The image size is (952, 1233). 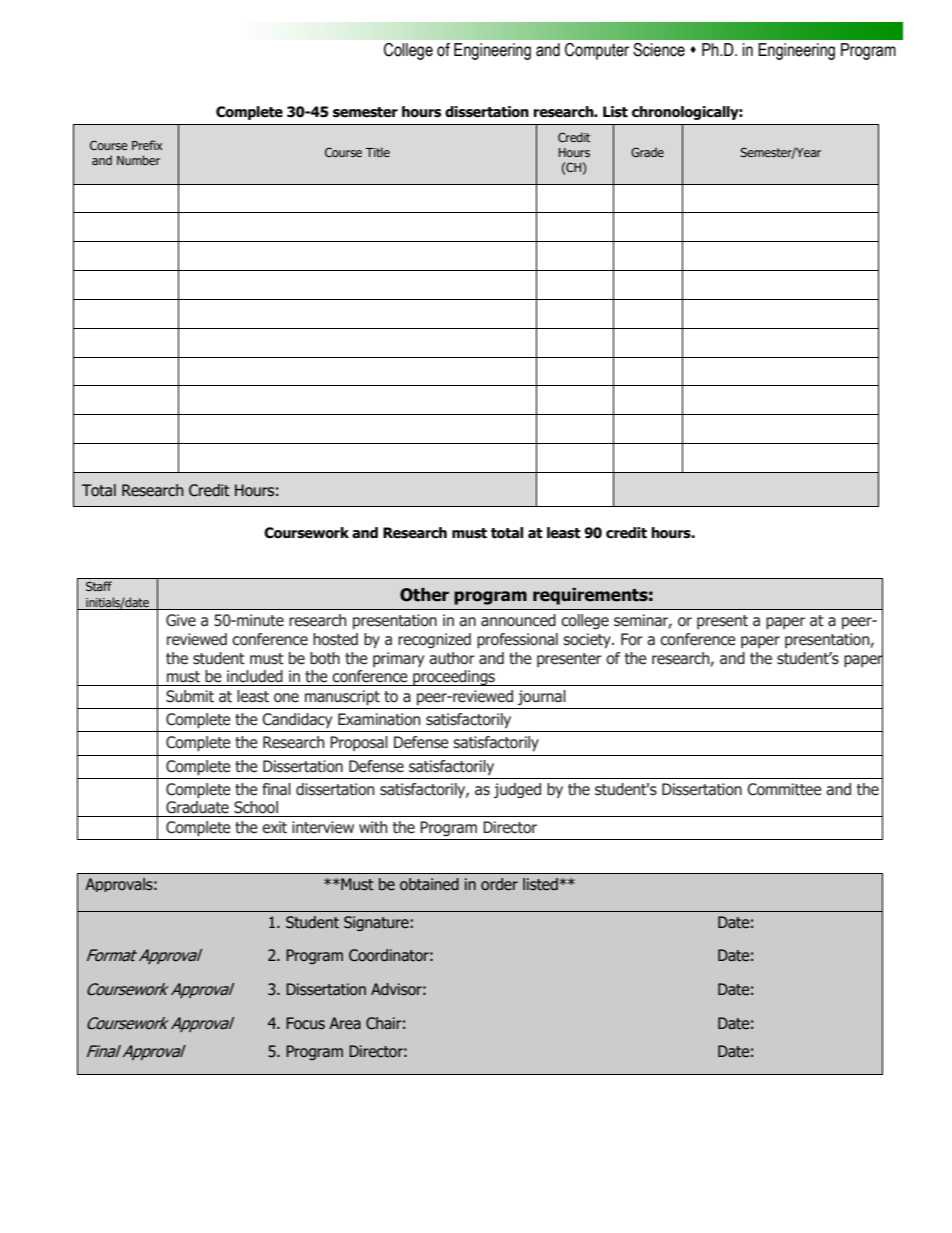 I want to click on Area, so click(x=345, y=1023).
